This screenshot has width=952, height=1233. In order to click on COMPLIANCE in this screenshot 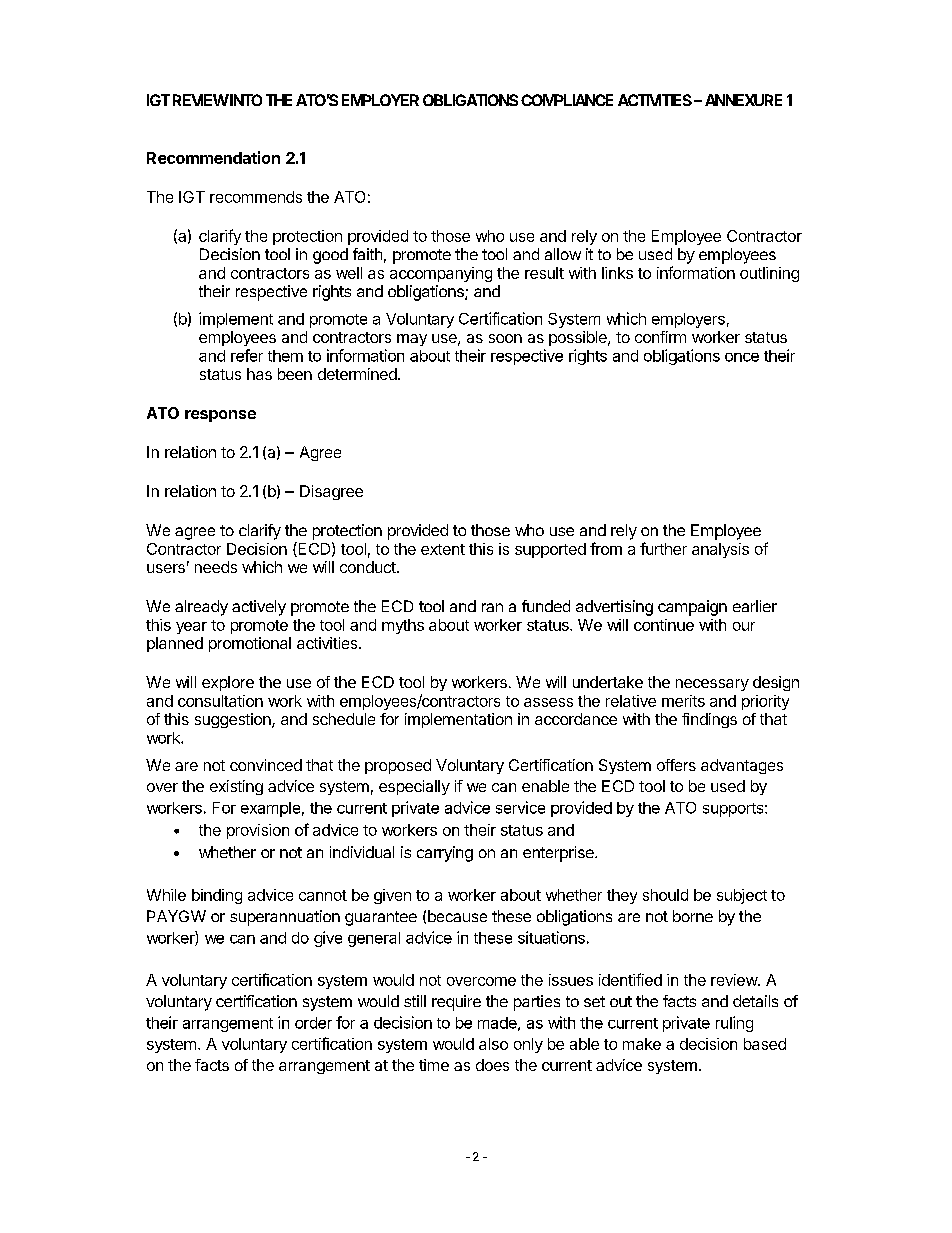, I will do `click(567, 100)`.
